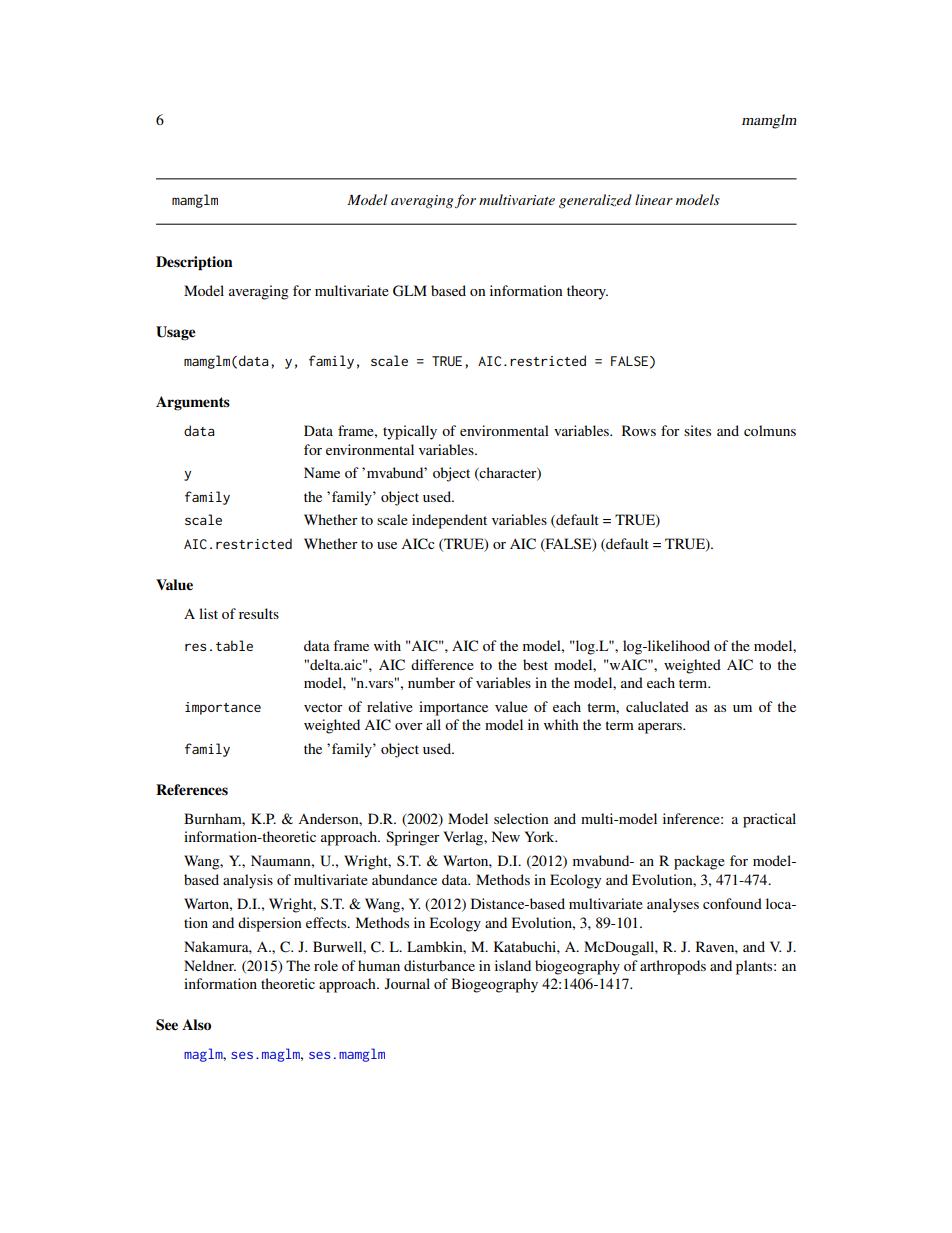  What do you see at coordinates (193, 403) in the screenshot?
I see `Arguments` at bounding box center [193, 403].
